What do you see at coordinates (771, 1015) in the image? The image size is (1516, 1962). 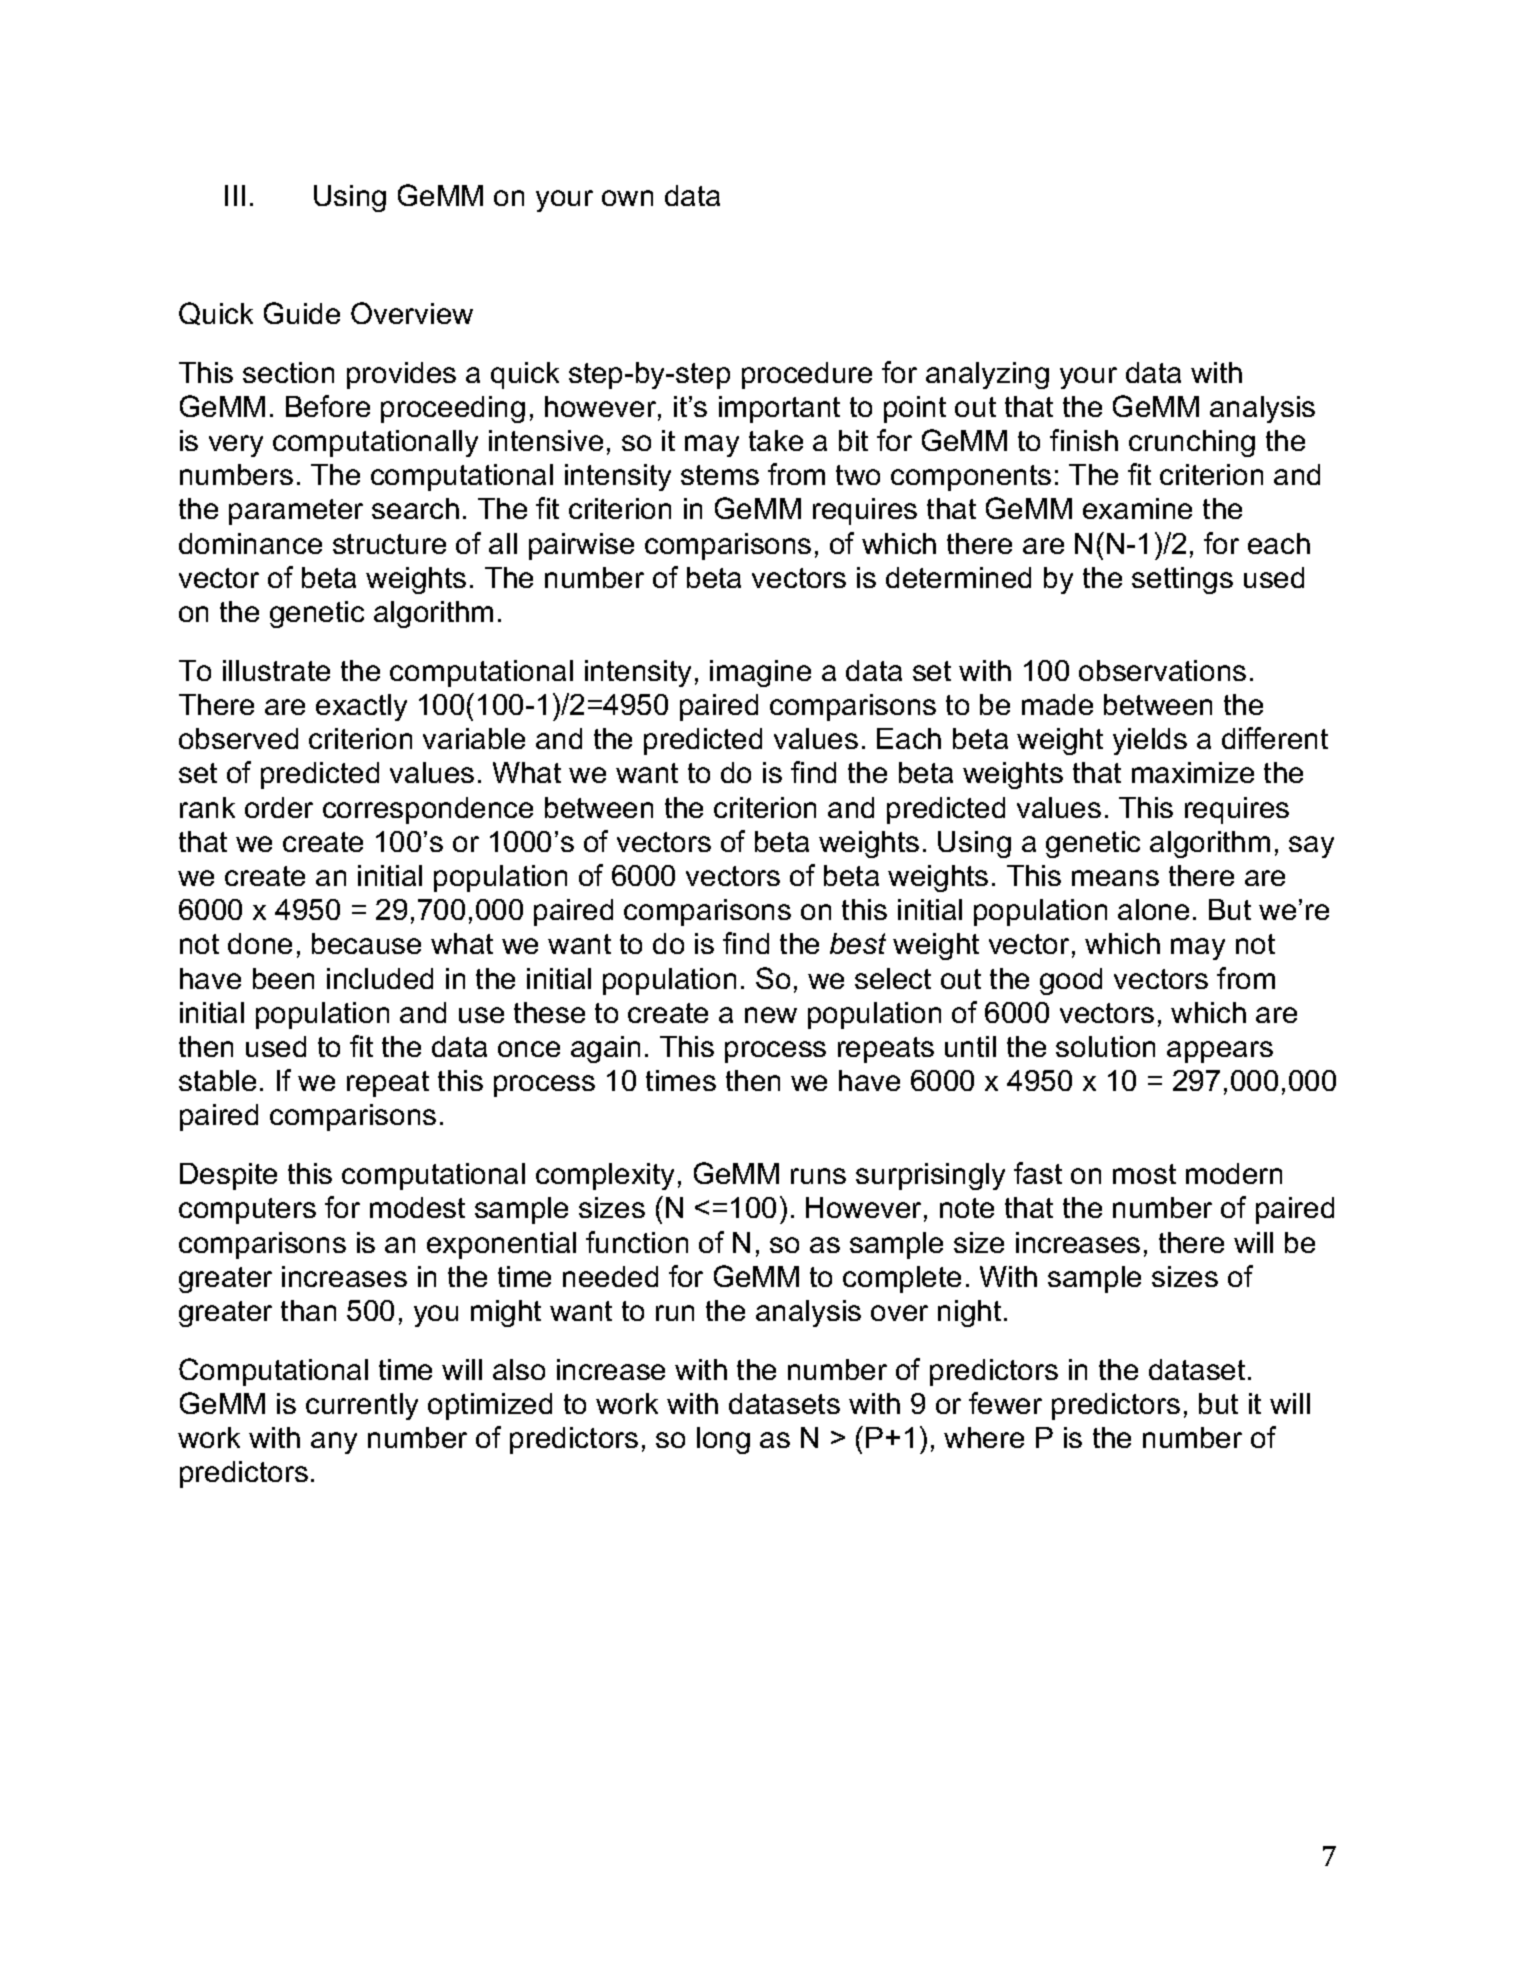 I see `new` at bounding box center [771, 1015].
